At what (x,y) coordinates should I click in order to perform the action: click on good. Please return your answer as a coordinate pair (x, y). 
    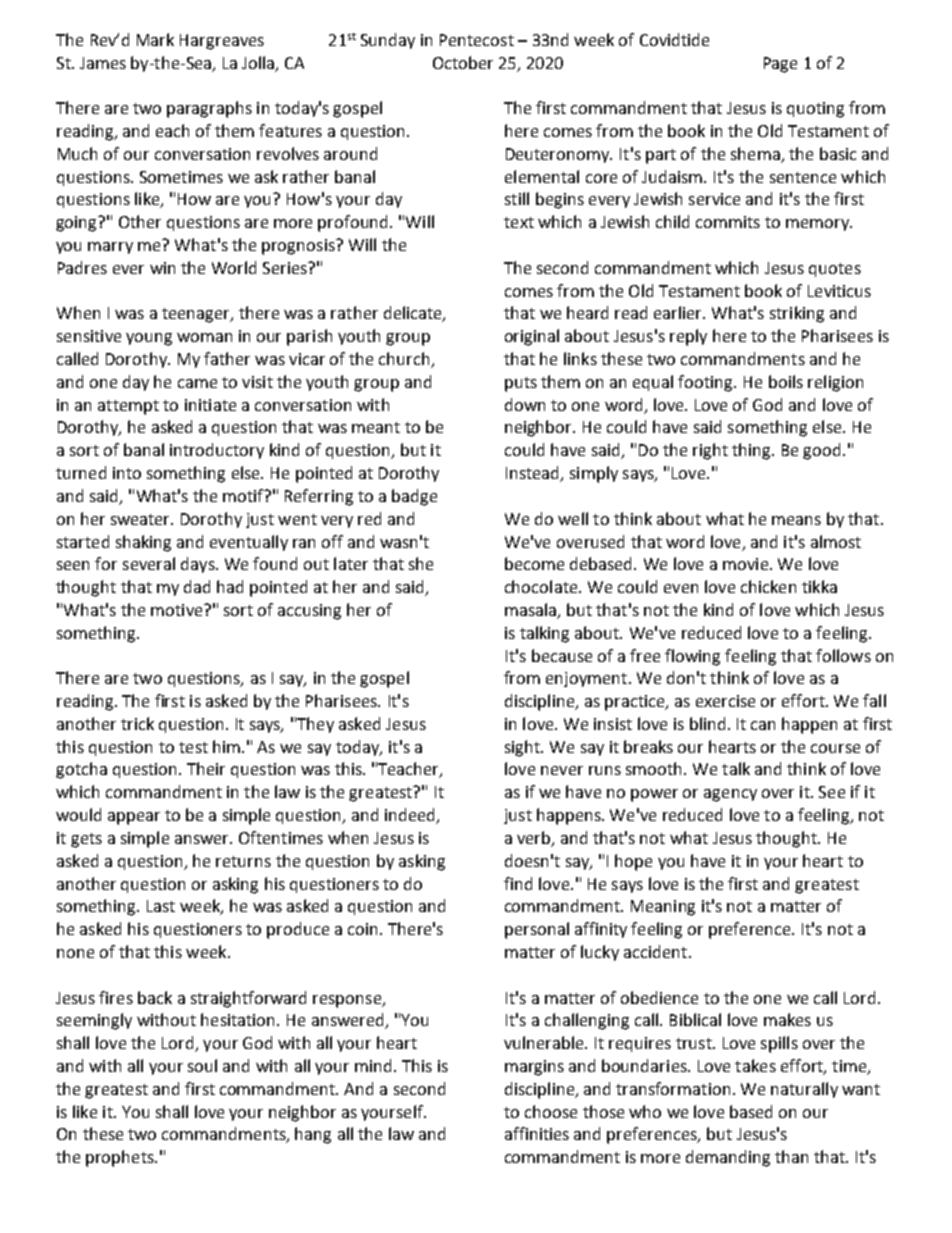
    Looking at the image, I should click on (821, 451).
